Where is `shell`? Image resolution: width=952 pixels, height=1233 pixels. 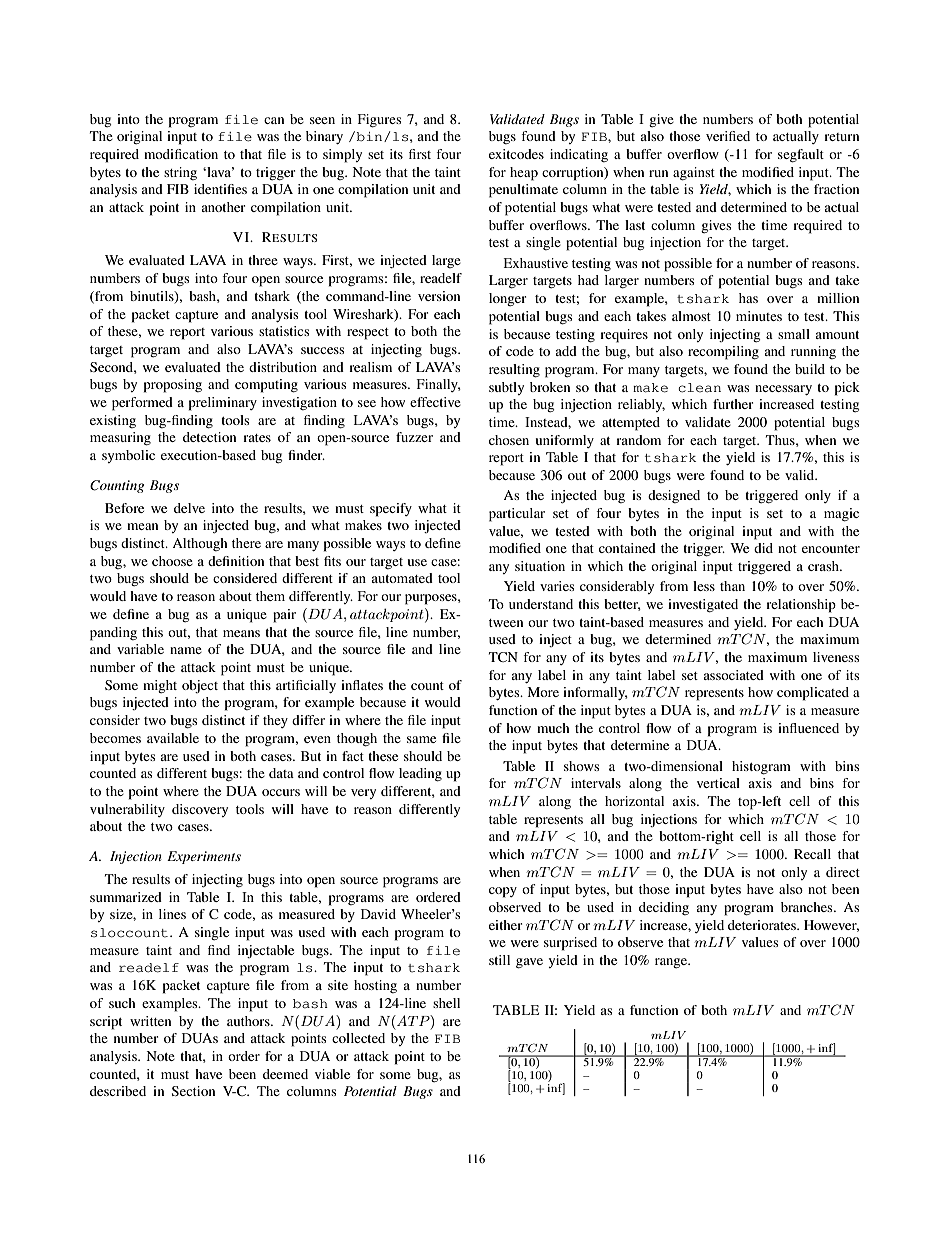 shell is located at coordinates (446, 1003).
